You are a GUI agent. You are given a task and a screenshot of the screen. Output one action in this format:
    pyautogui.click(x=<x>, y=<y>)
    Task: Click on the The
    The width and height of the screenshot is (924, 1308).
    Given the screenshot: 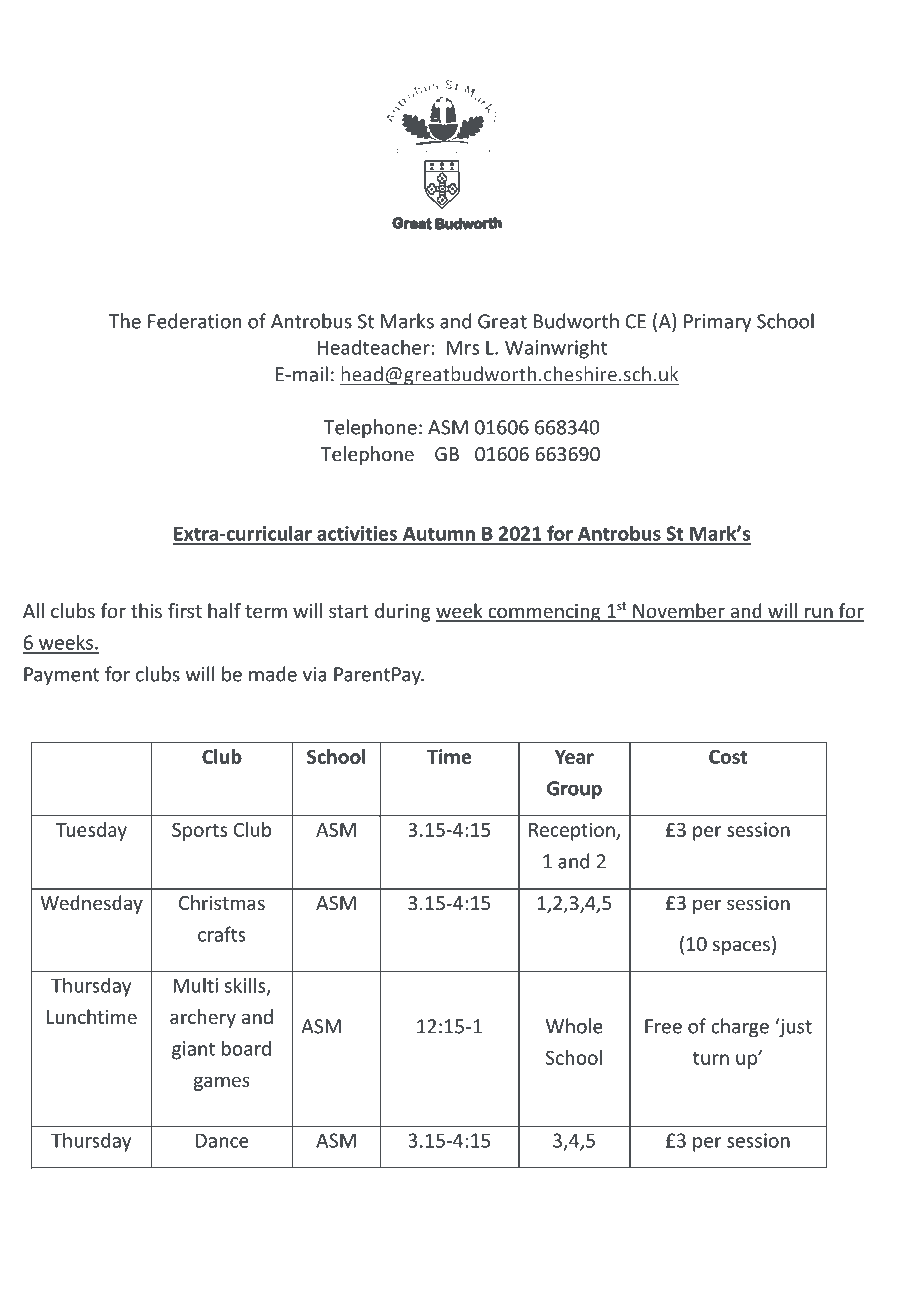 What is the action you would take?
    pyautogui.click(x=125, y=321)
